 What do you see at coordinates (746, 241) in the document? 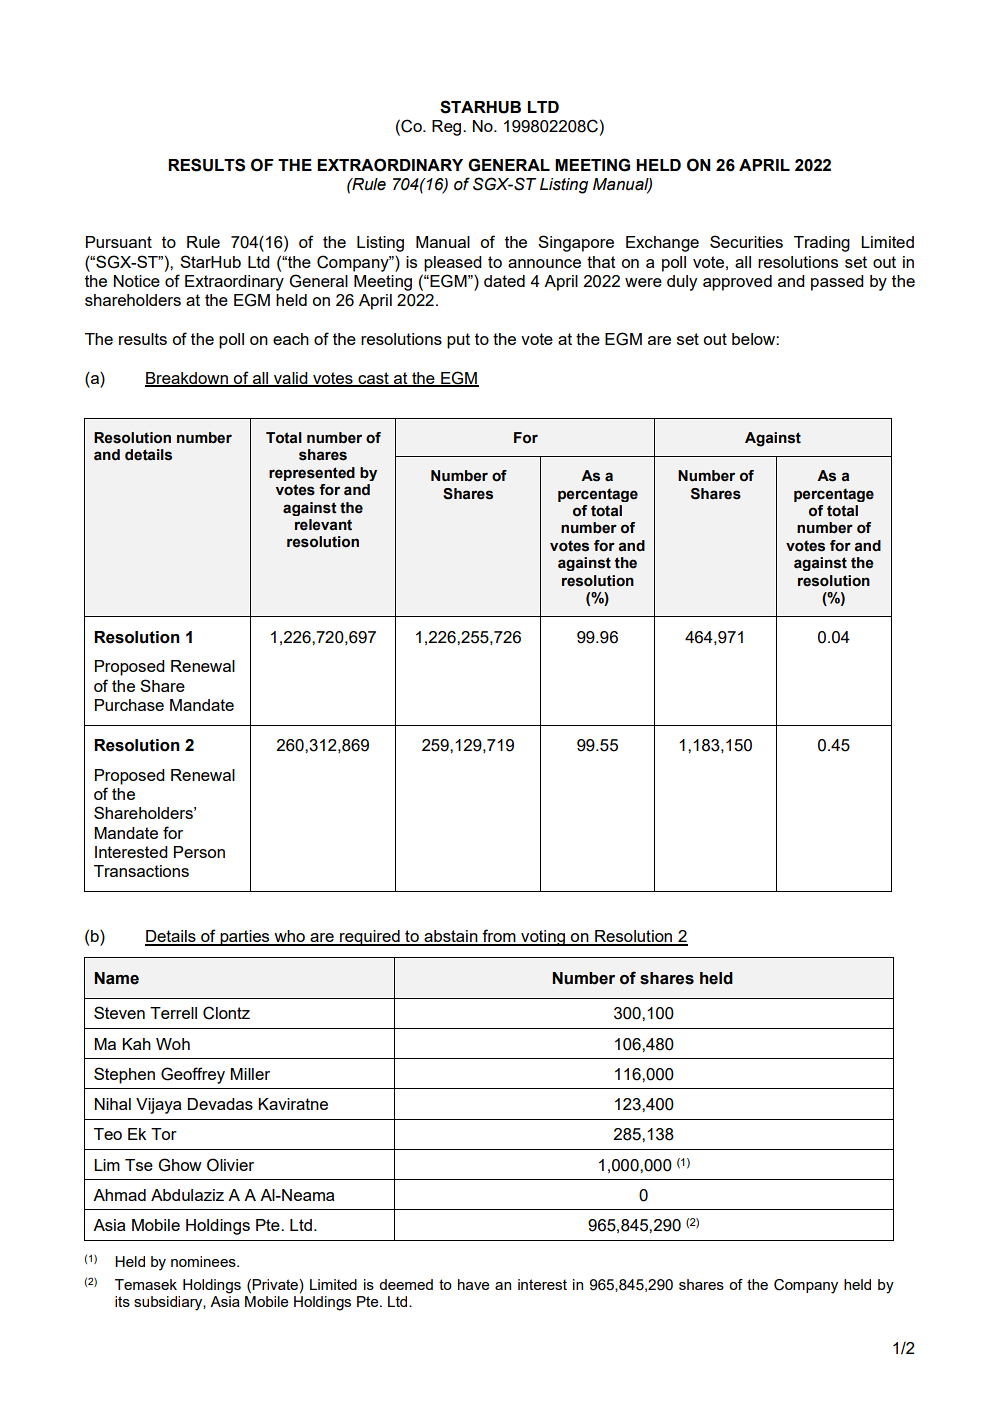
I see `Securities` at bounding box center [746, 241].
